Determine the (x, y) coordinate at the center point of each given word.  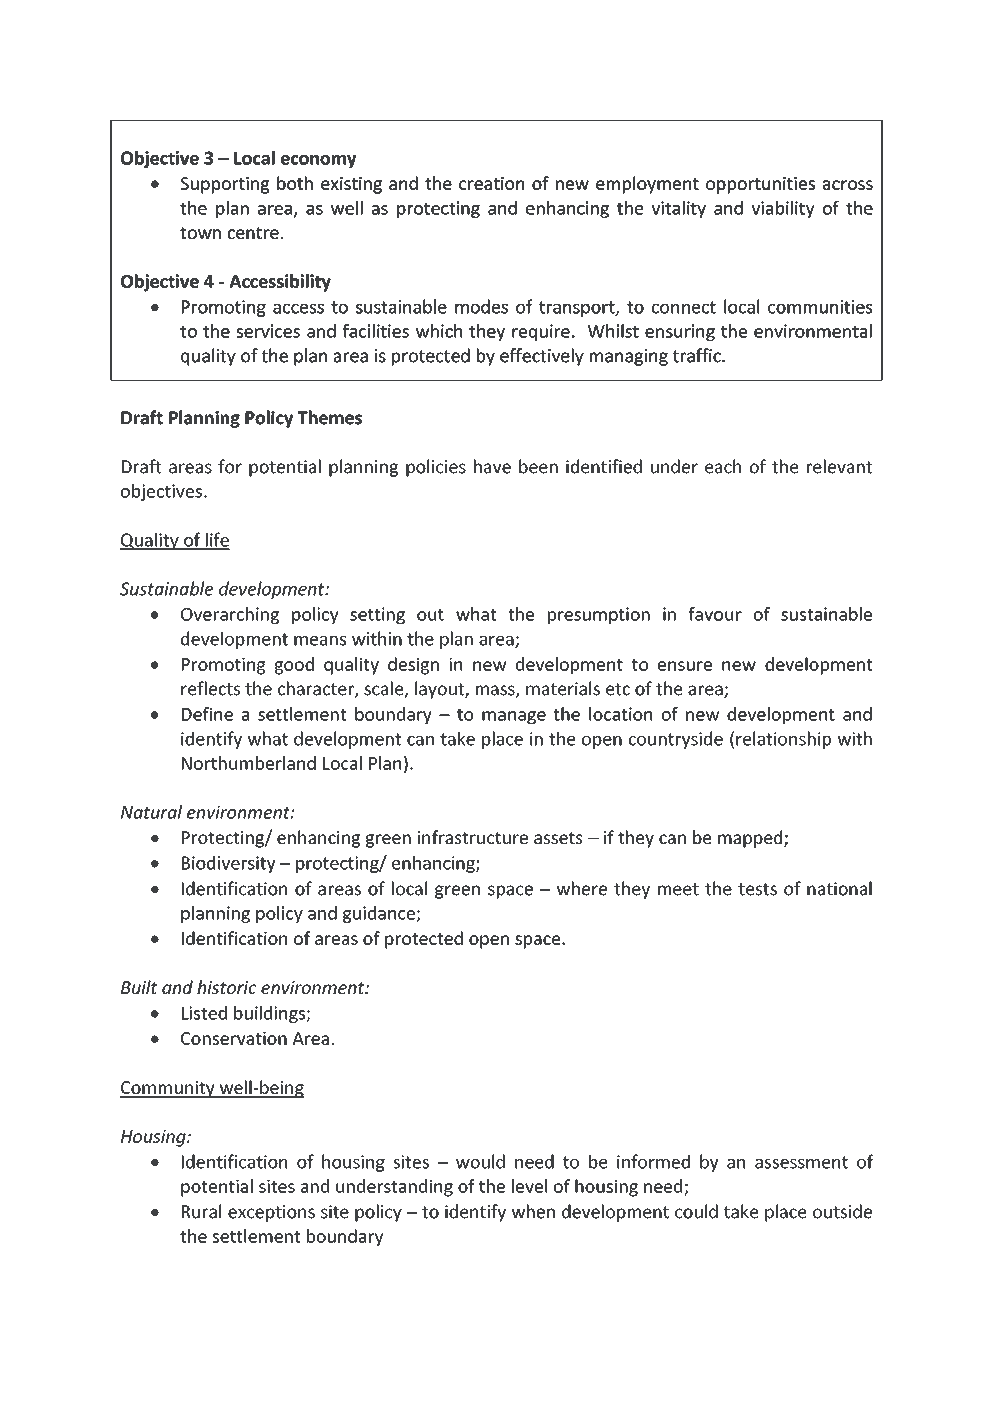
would (480, 1161)
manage (514, 717)
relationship (783, 740)
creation (491, 183)
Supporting (225, 185)
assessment (801, 1162)
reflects (210, 688)
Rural (201, 1211)
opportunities (760, 185)
